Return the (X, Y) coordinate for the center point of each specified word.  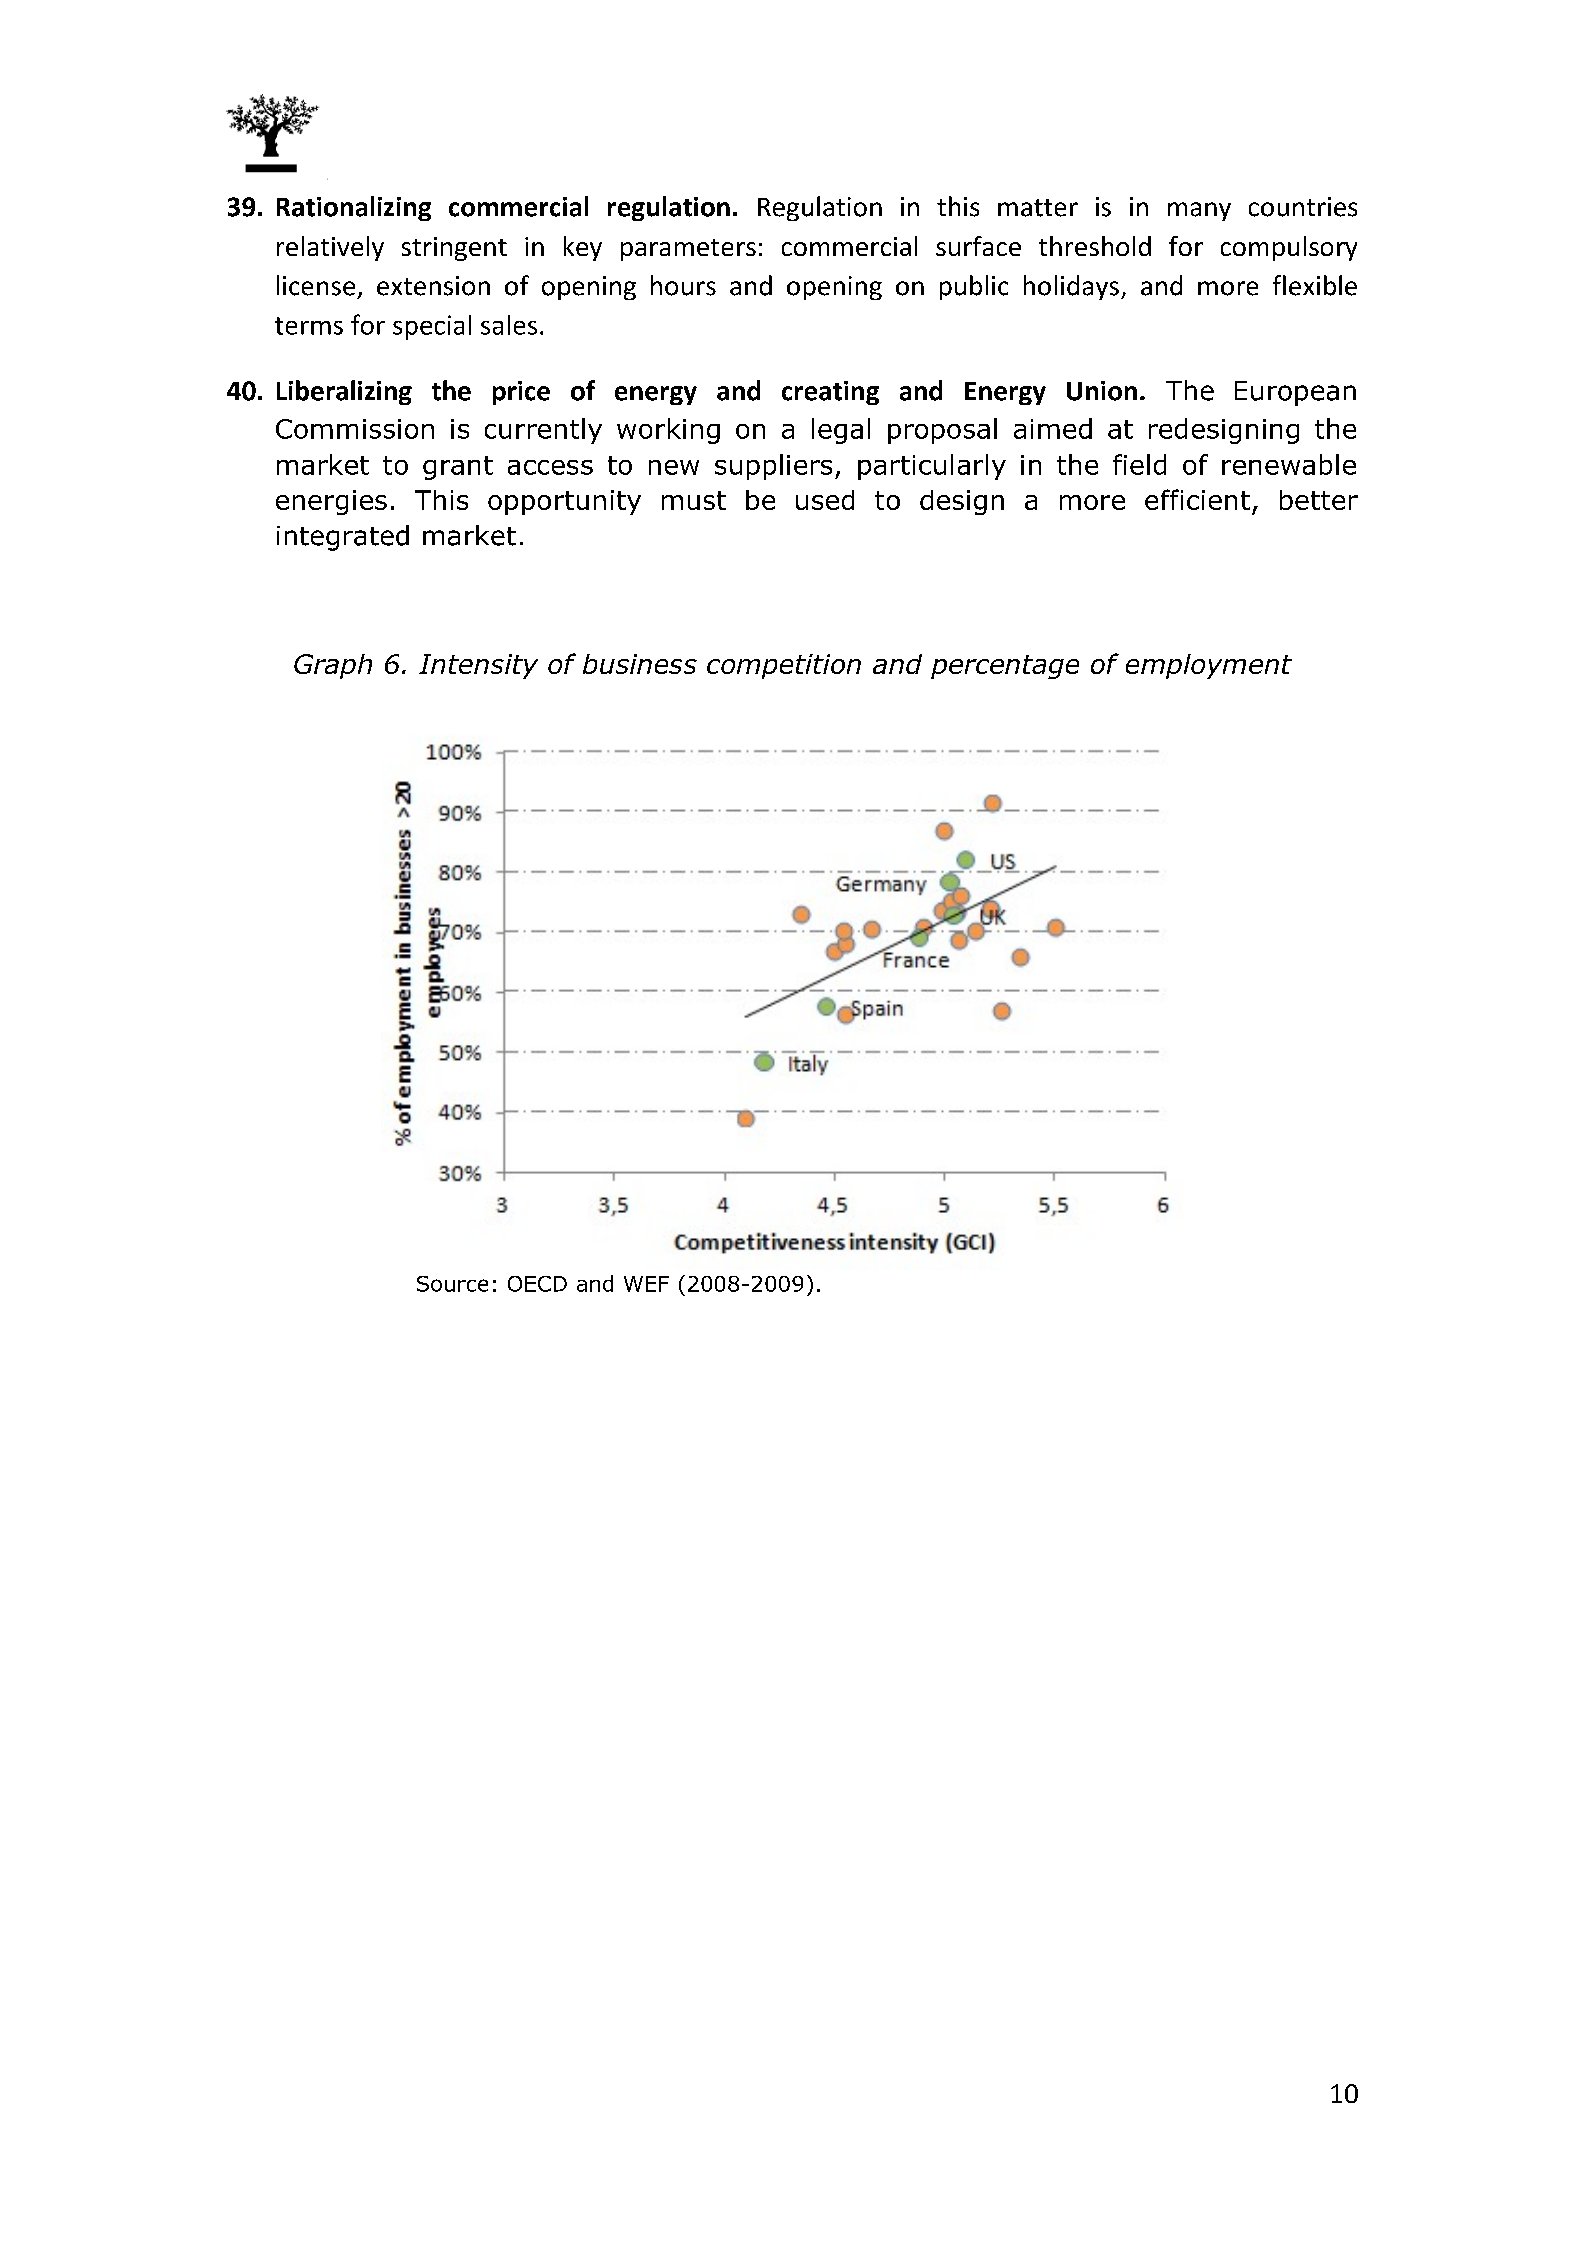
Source (452, 1284)
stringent (454, 249)
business (640, 664)
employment (1209, 666)
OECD (537, 1284)
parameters (688, 250)
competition (784, 666)
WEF (646, 1284)
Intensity (478, 666)
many (1199, 211)
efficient (1197, 499)
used (825, 500)
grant (458, 468)
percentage (1005, 667)
